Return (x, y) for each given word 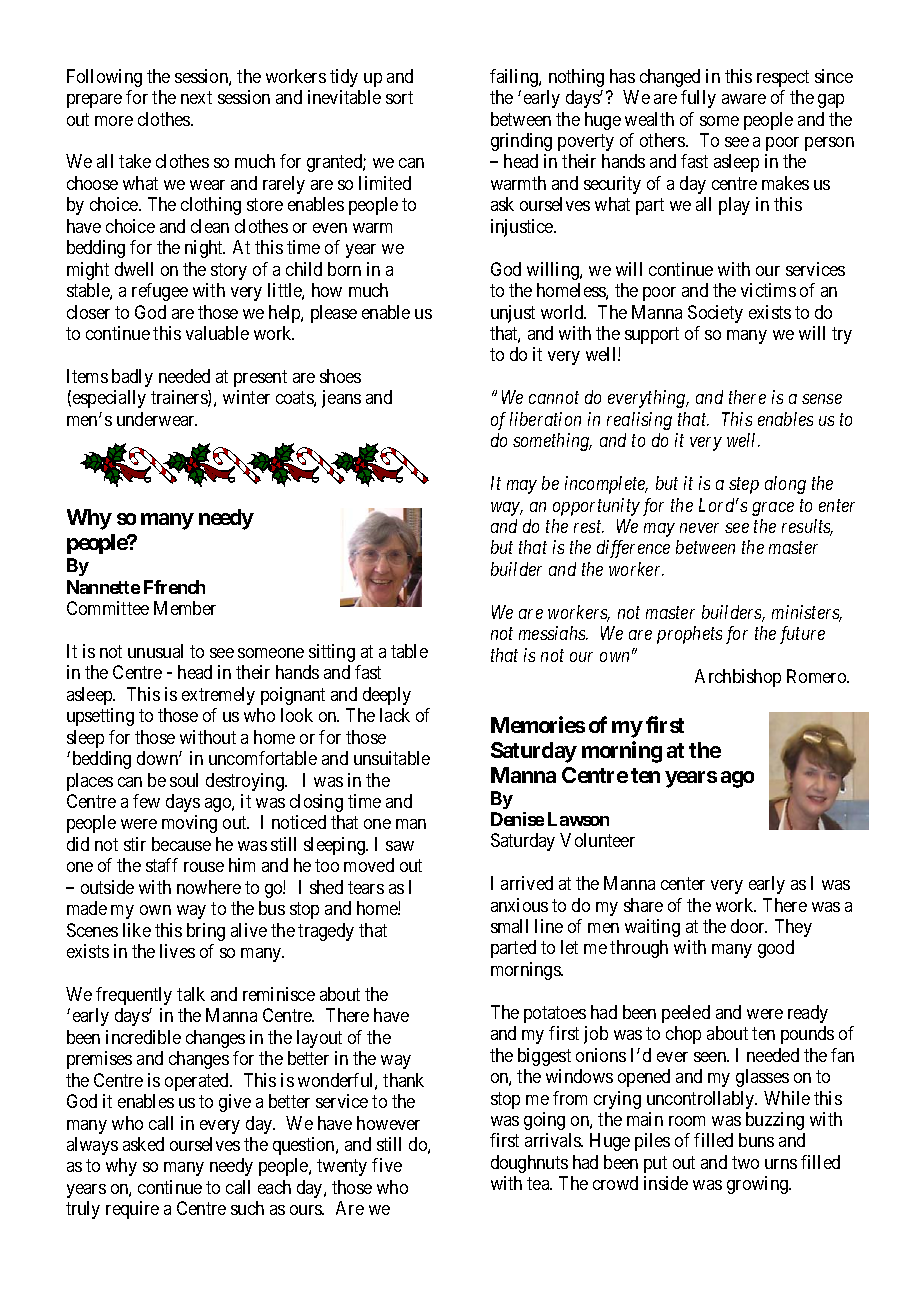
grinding (521, 142)
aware (744, 99)
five (387, 1165)
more (114, 121)
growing (759, 1185)
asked (143, 1144)
